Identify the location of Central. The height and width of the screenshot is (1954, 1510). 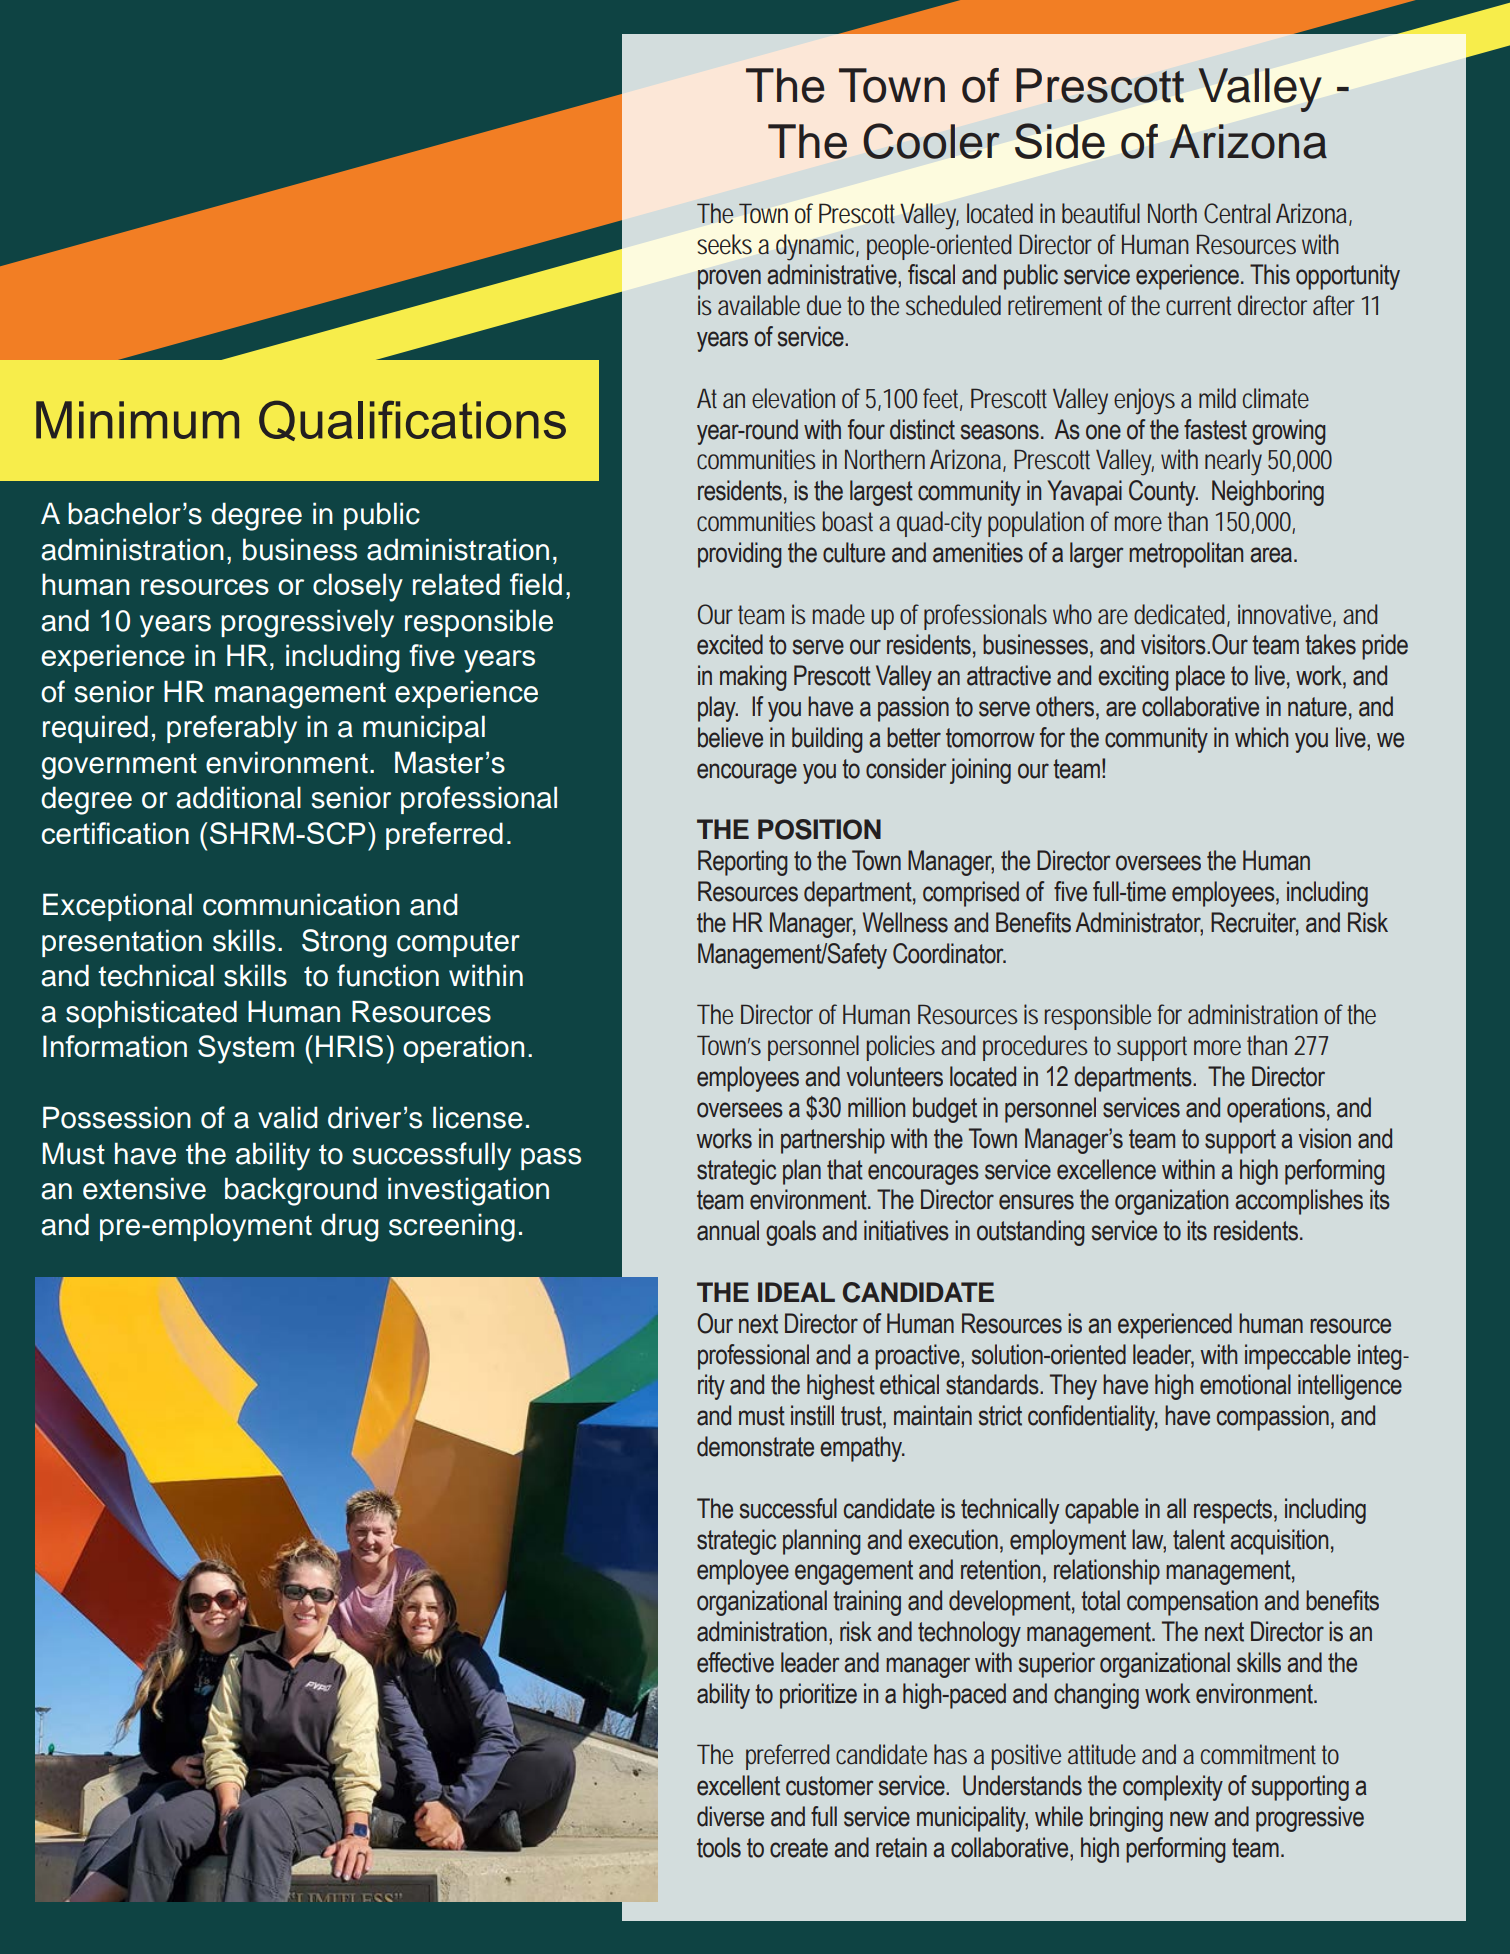
(1237, 213).
